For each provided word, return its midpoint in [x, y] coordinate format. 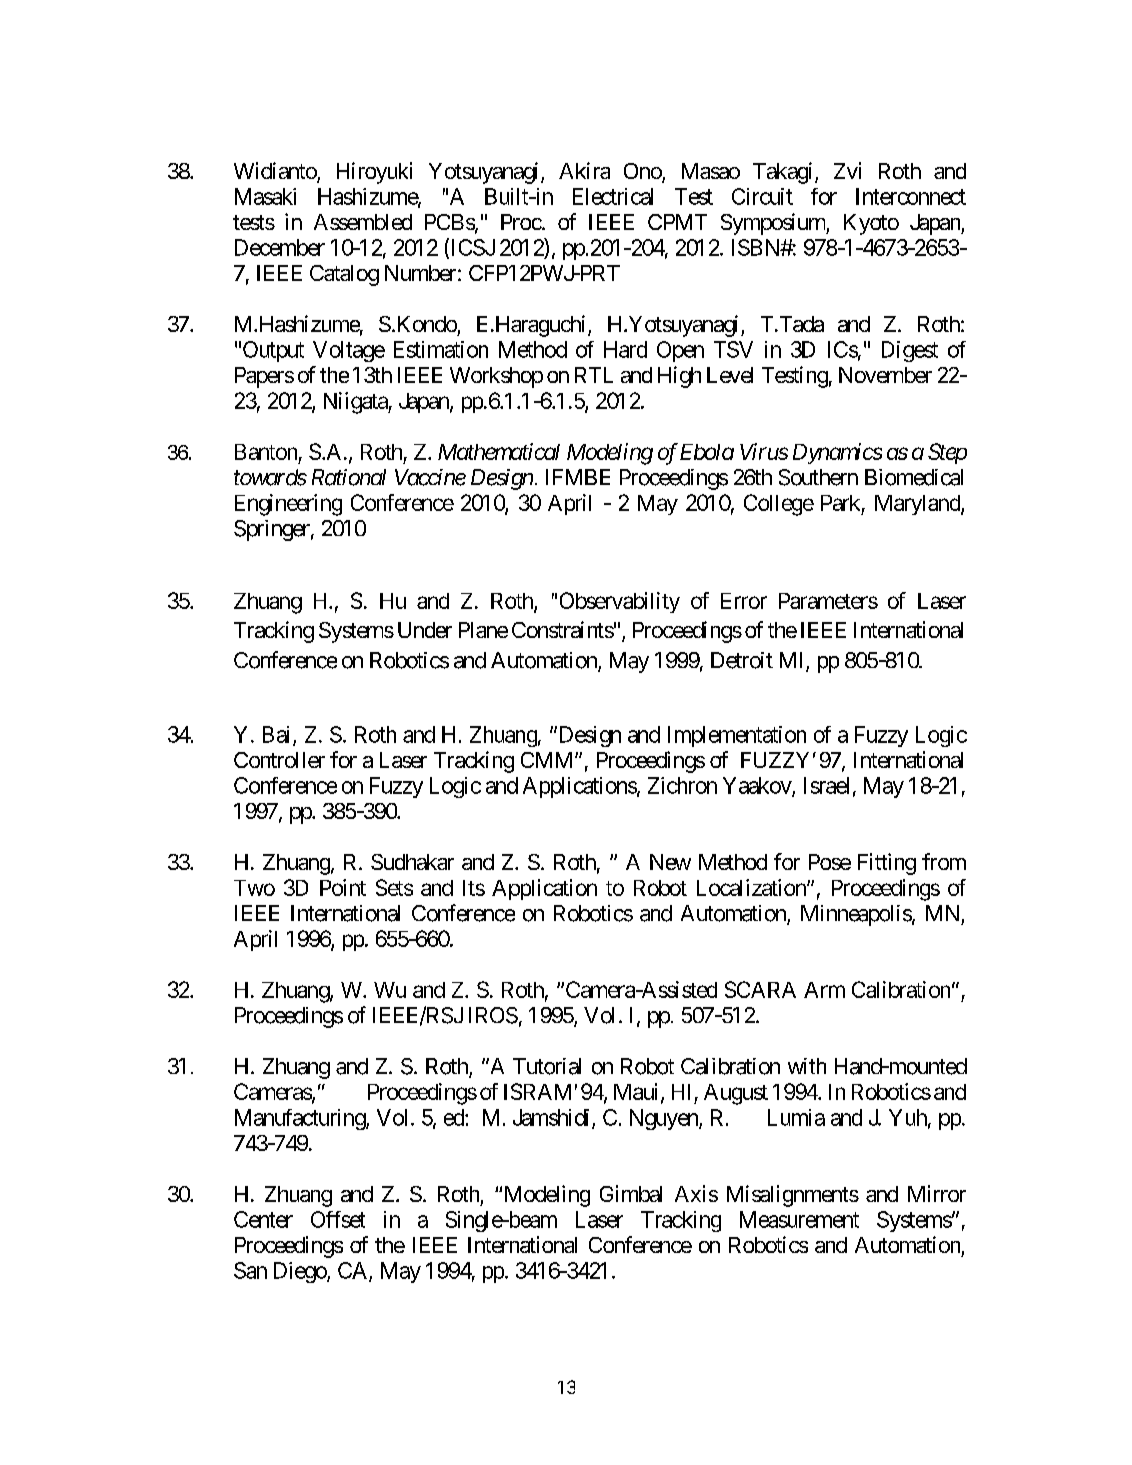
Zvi [847, 170]
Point [343, 887]
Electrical [613, 196]
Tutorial [547, 1066]
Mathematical [499, 451]
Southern [818, 477]
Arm [824, 990]
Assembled [363, 222]
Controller [279, 760]
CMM [546, 760]
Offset [338, 1219]
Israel [826, 785]
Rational [349, 477]
